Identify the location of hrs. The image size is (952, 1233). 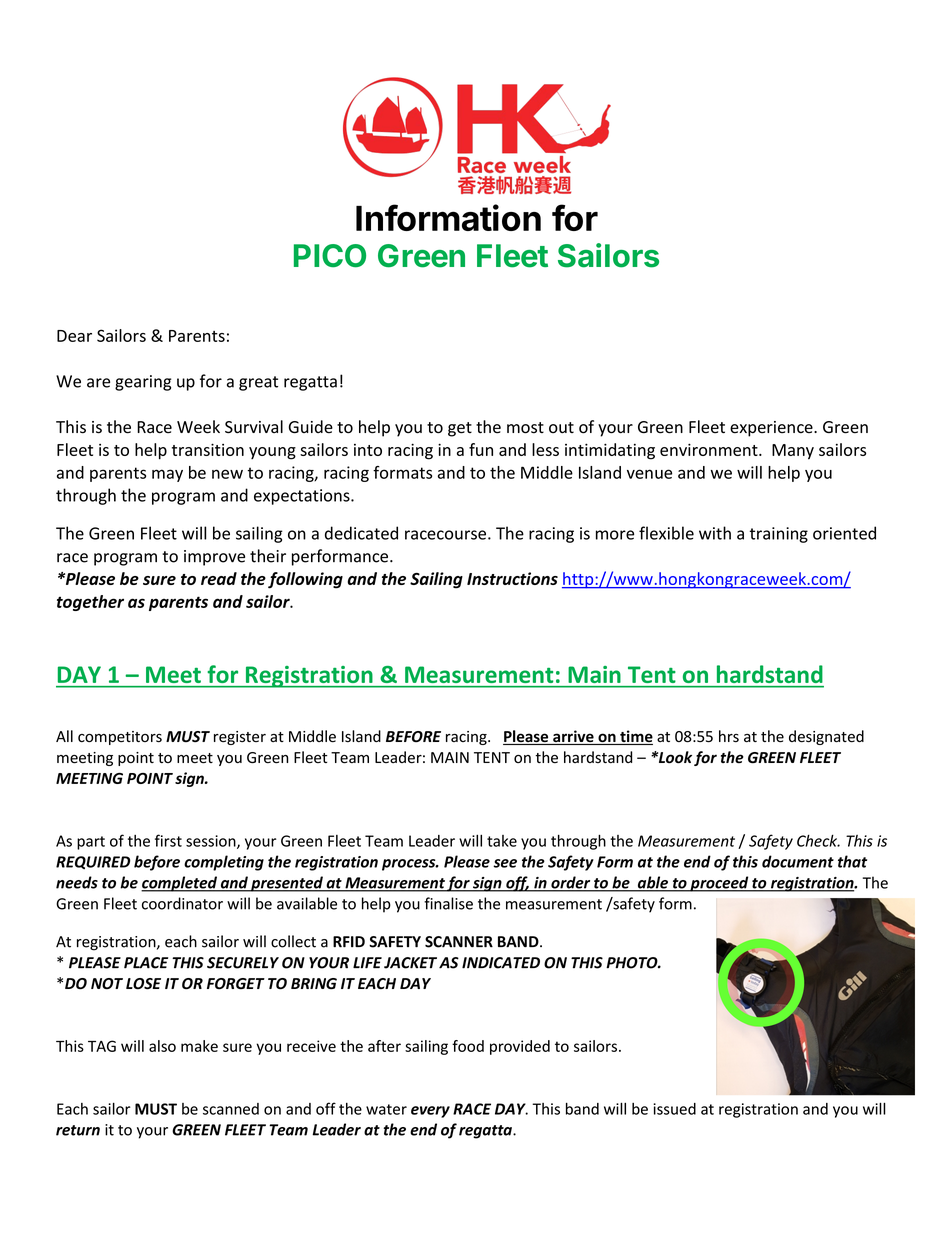
(729, 736).
